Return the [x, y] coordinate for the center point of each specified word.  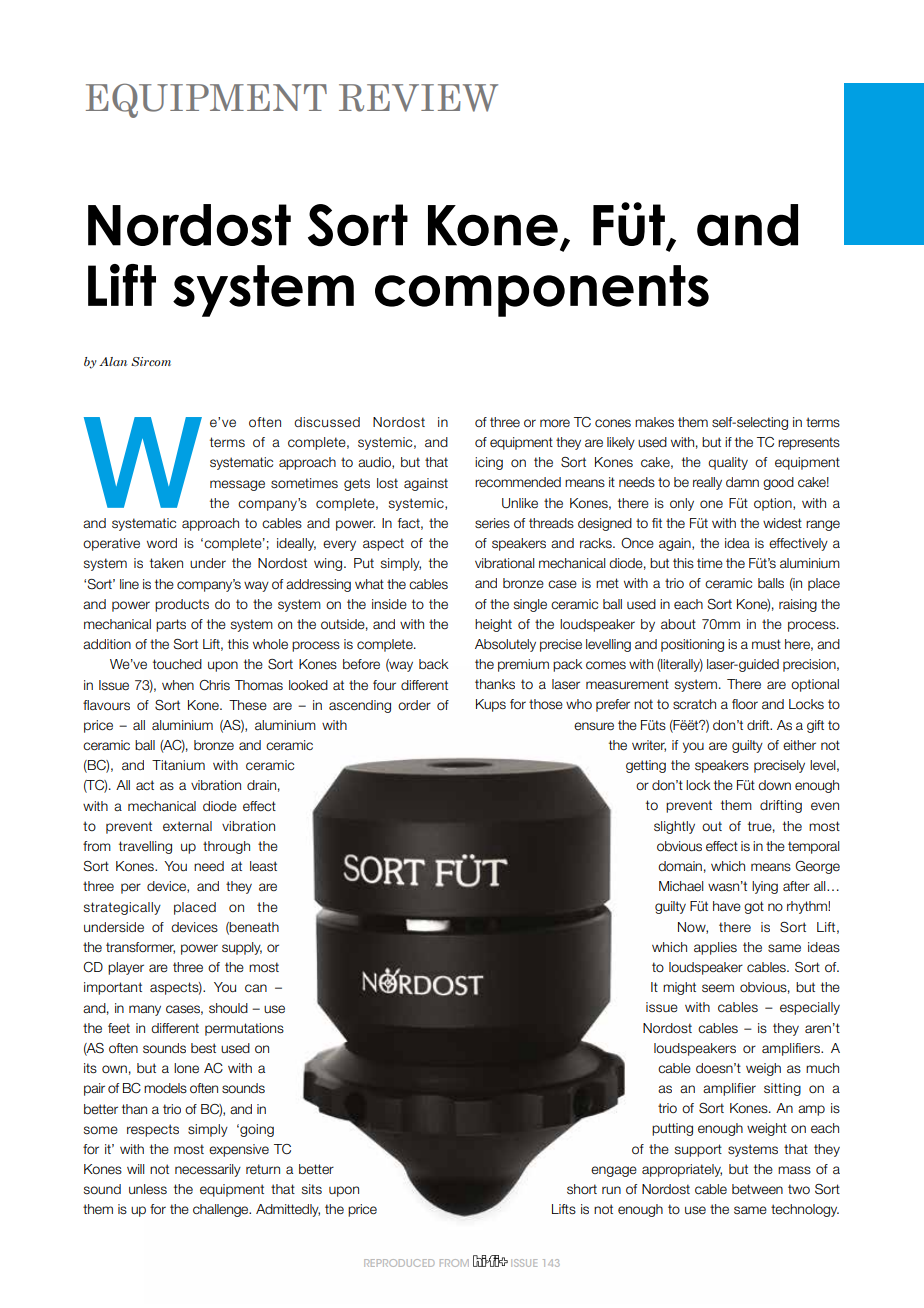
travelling [145, 847]
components [542, 291]
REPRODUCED [399, 1263]
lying [765, 887]
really [707, 483]
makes [654, 422]
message [237, 485]
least [263, 866]
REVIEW [418, 98]
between [757, 1189]
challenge [222, 1210]
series [492, 523]
